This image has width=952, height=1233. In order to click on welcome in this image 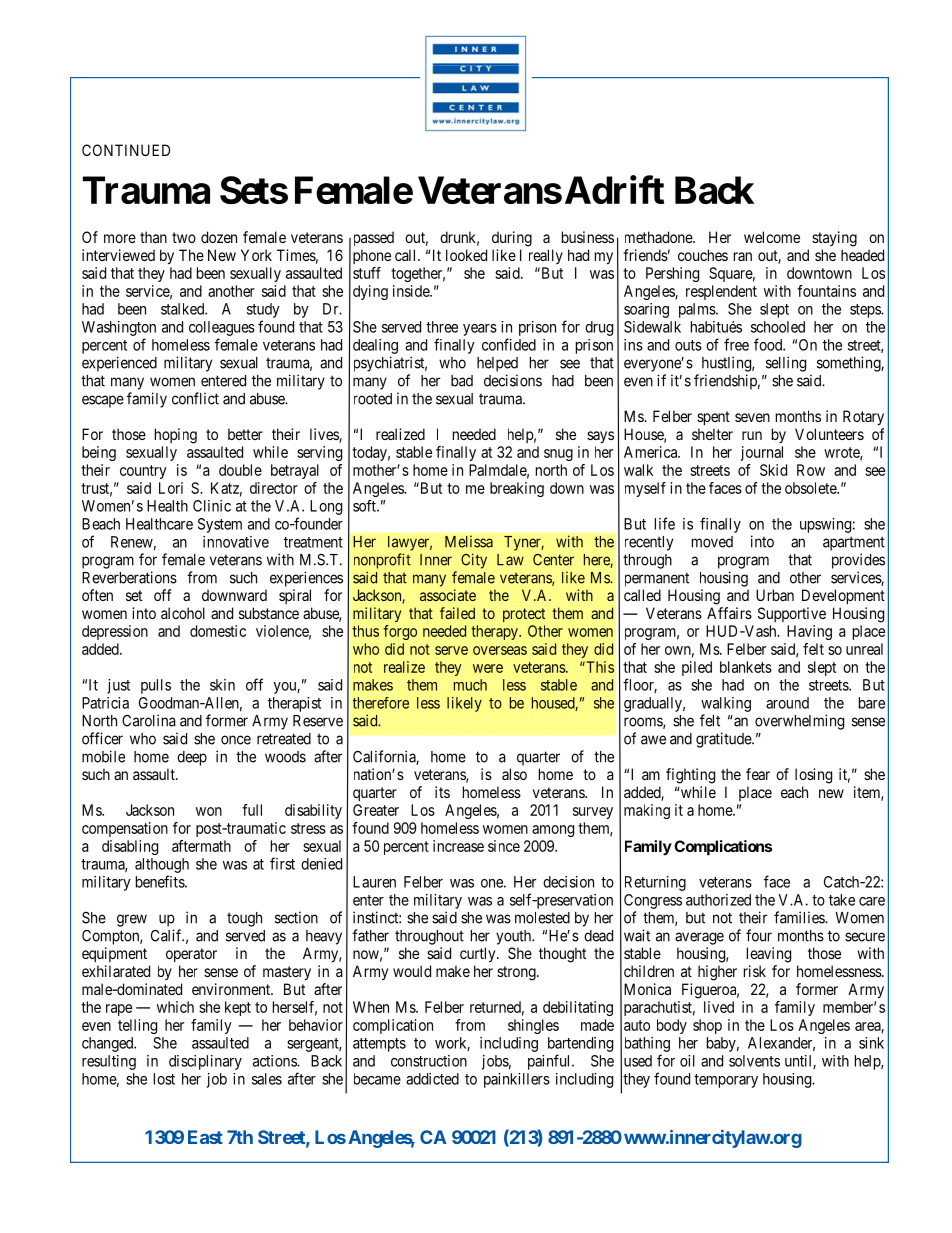, I will do `click(772, 237)`.
